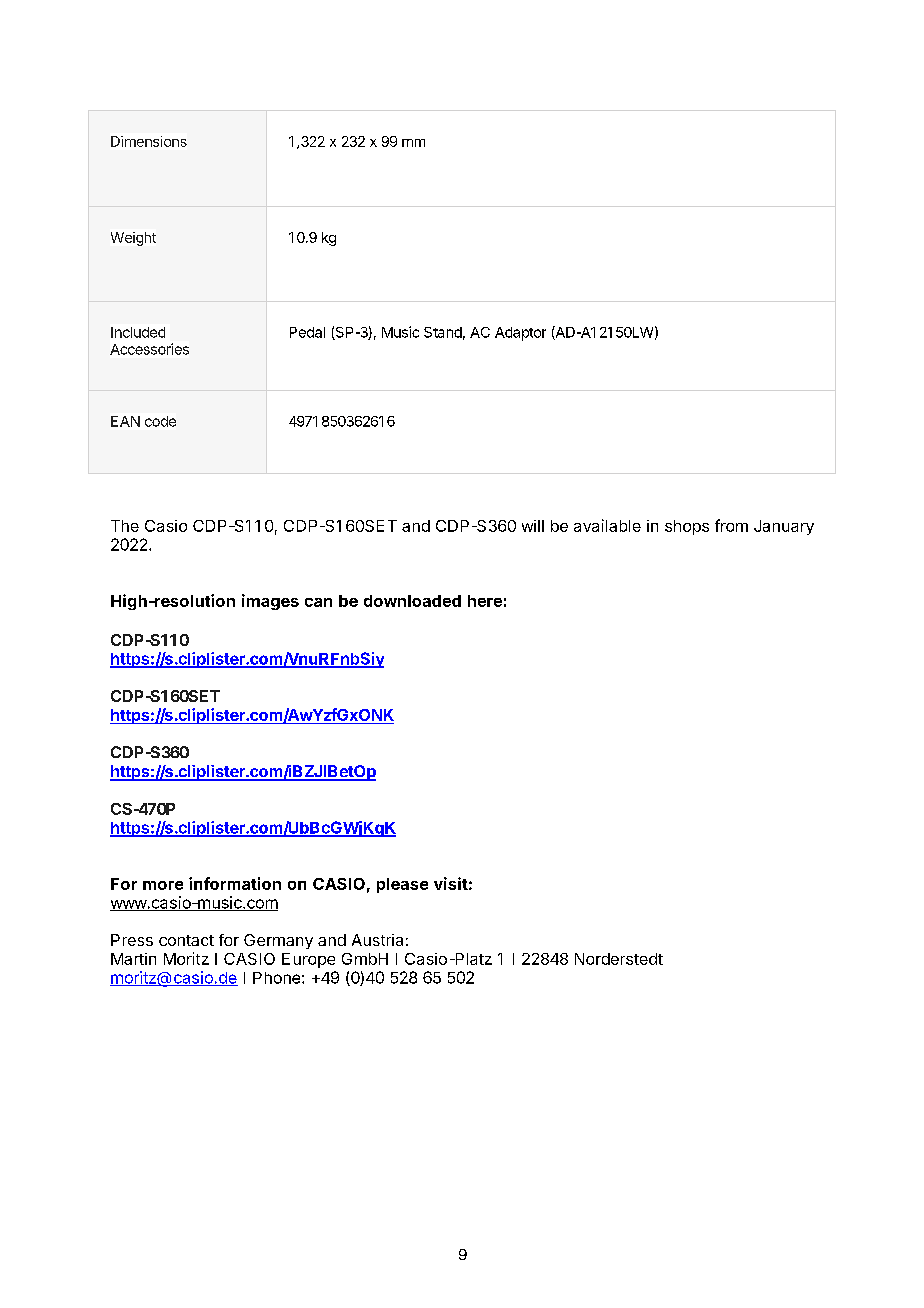  Describe the element at coordinates (687, 527) in the image. I see `shops` at that location.
